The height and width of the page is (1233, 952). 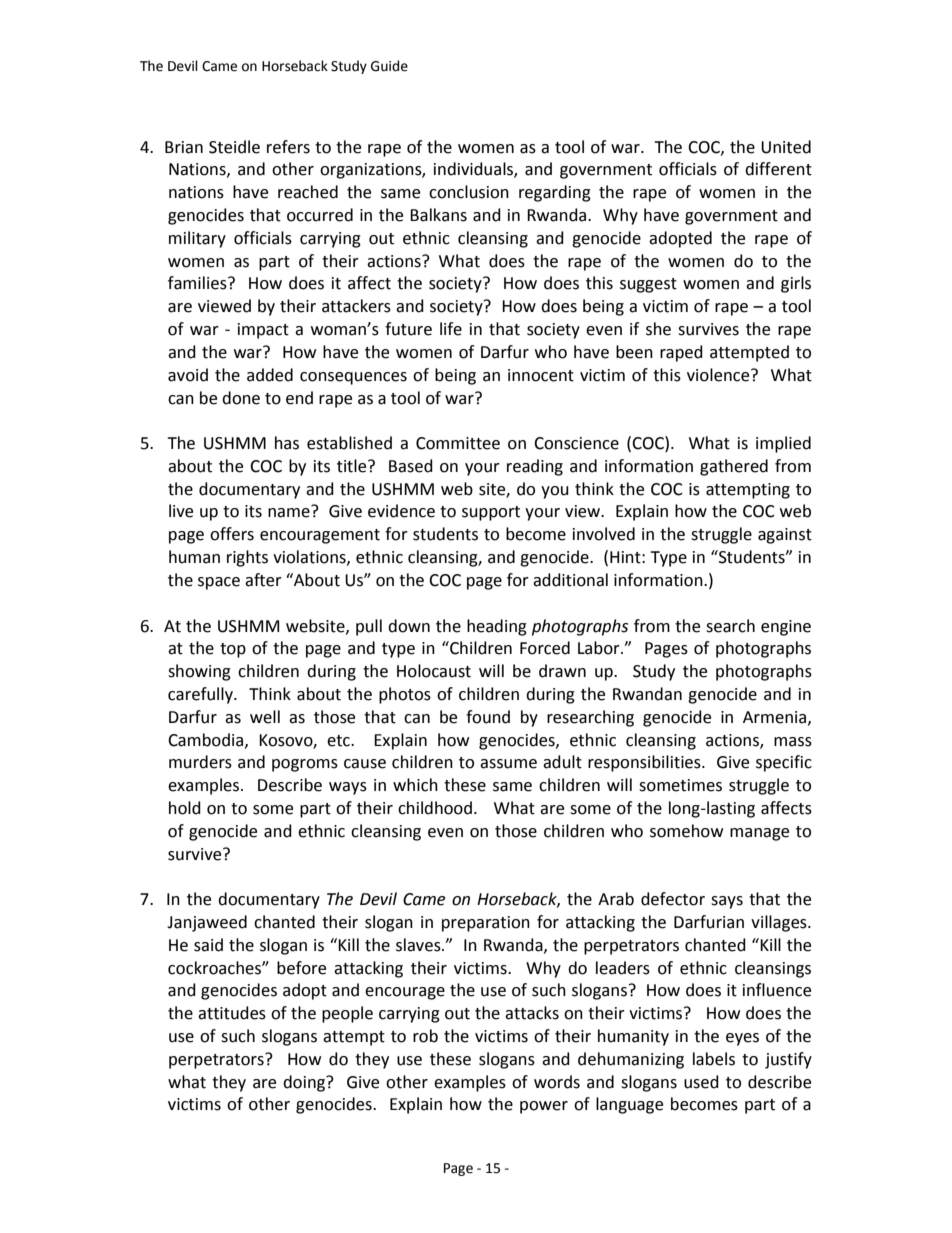 I want to click on doing, so click(x=305, y=1083).
